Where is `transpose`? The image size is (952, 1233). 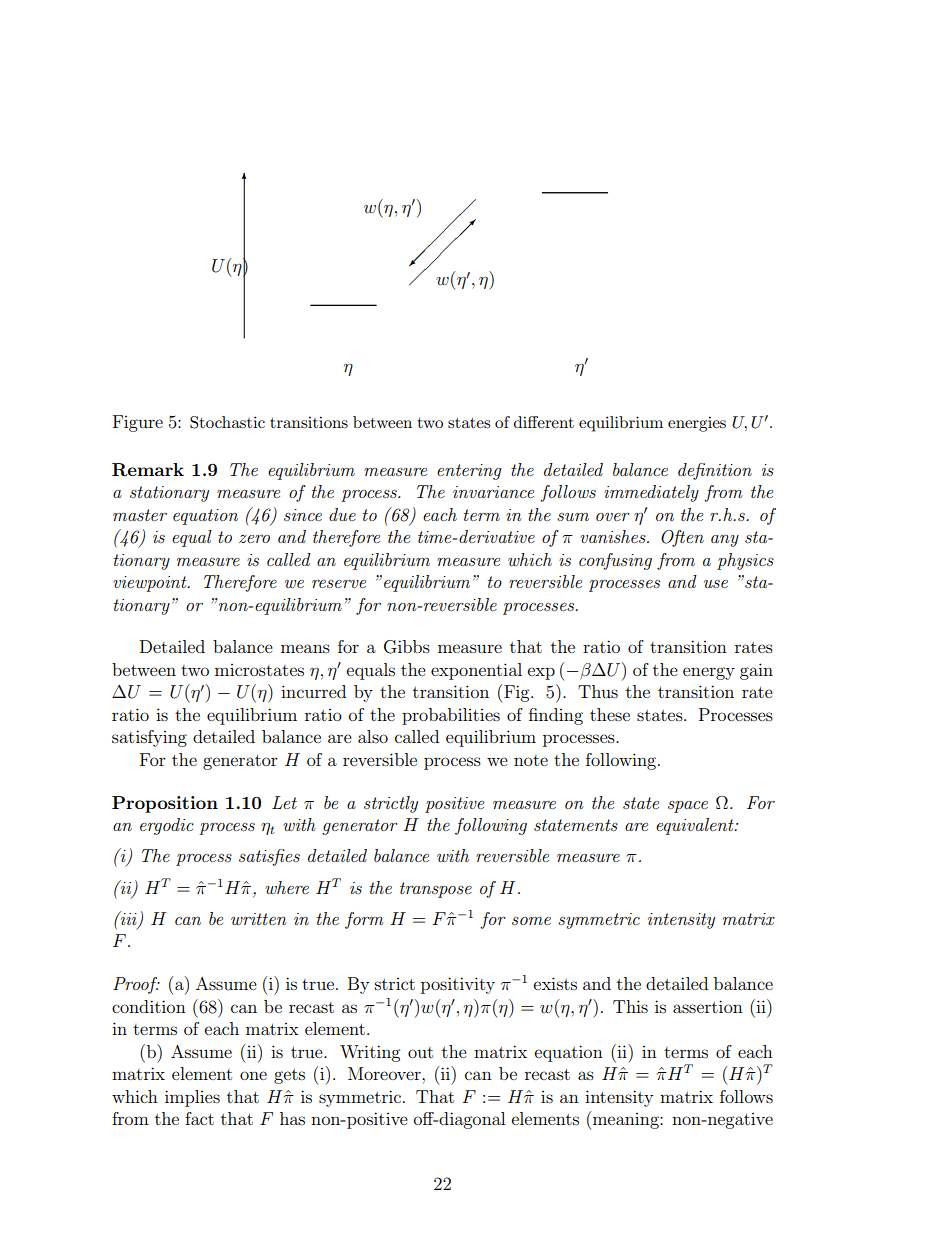
transpose is located at coordinates (436, 890).
